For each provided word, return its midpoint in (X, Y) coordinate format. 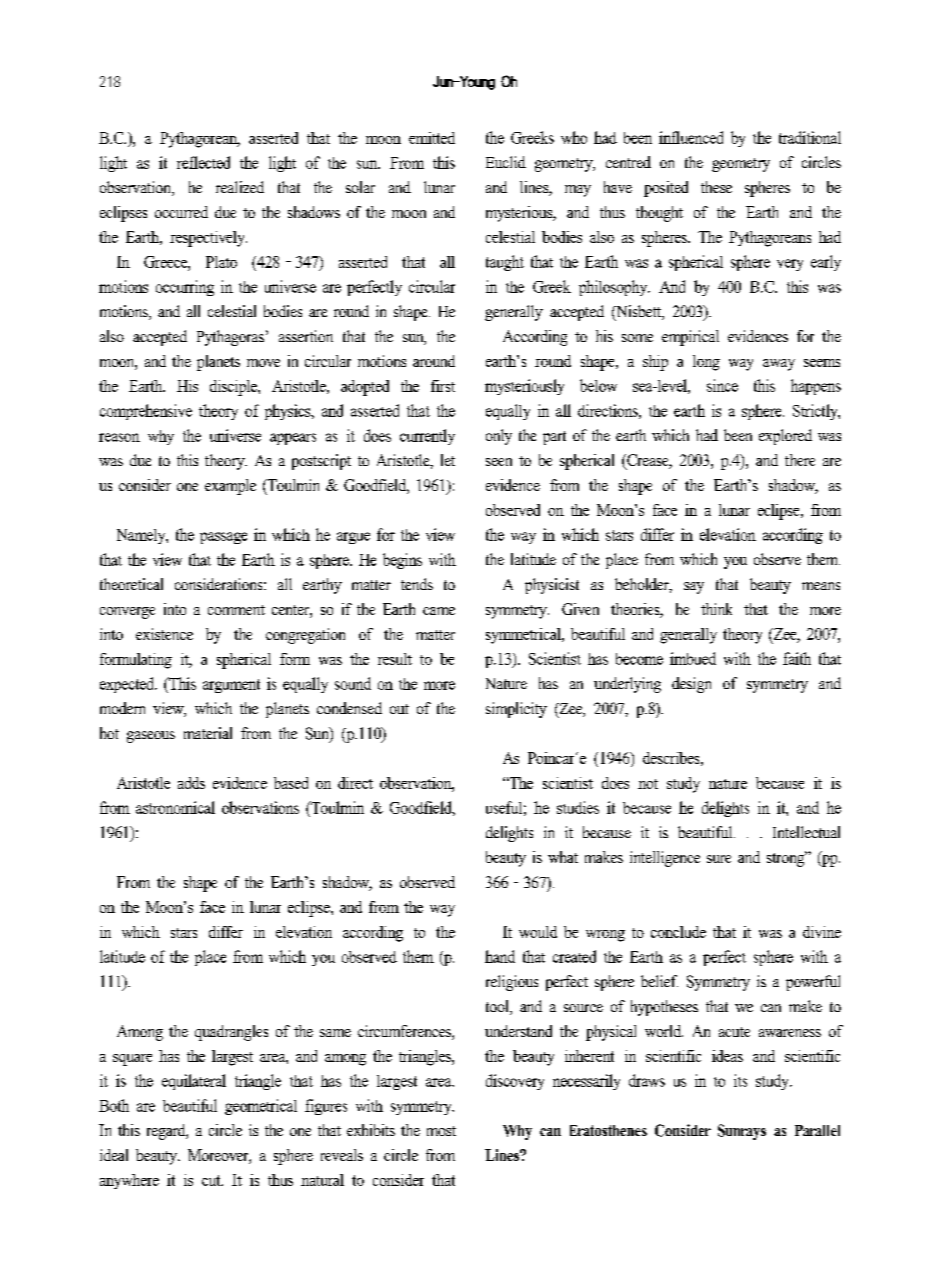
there (800, 460)
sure (719, 859)
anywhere (129, 1181)
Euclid (506, 162)
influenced (691, 137)
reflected (203, 162)
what (563, 857)
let (448, 460)
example (230, 487)
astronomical (175, 807)
